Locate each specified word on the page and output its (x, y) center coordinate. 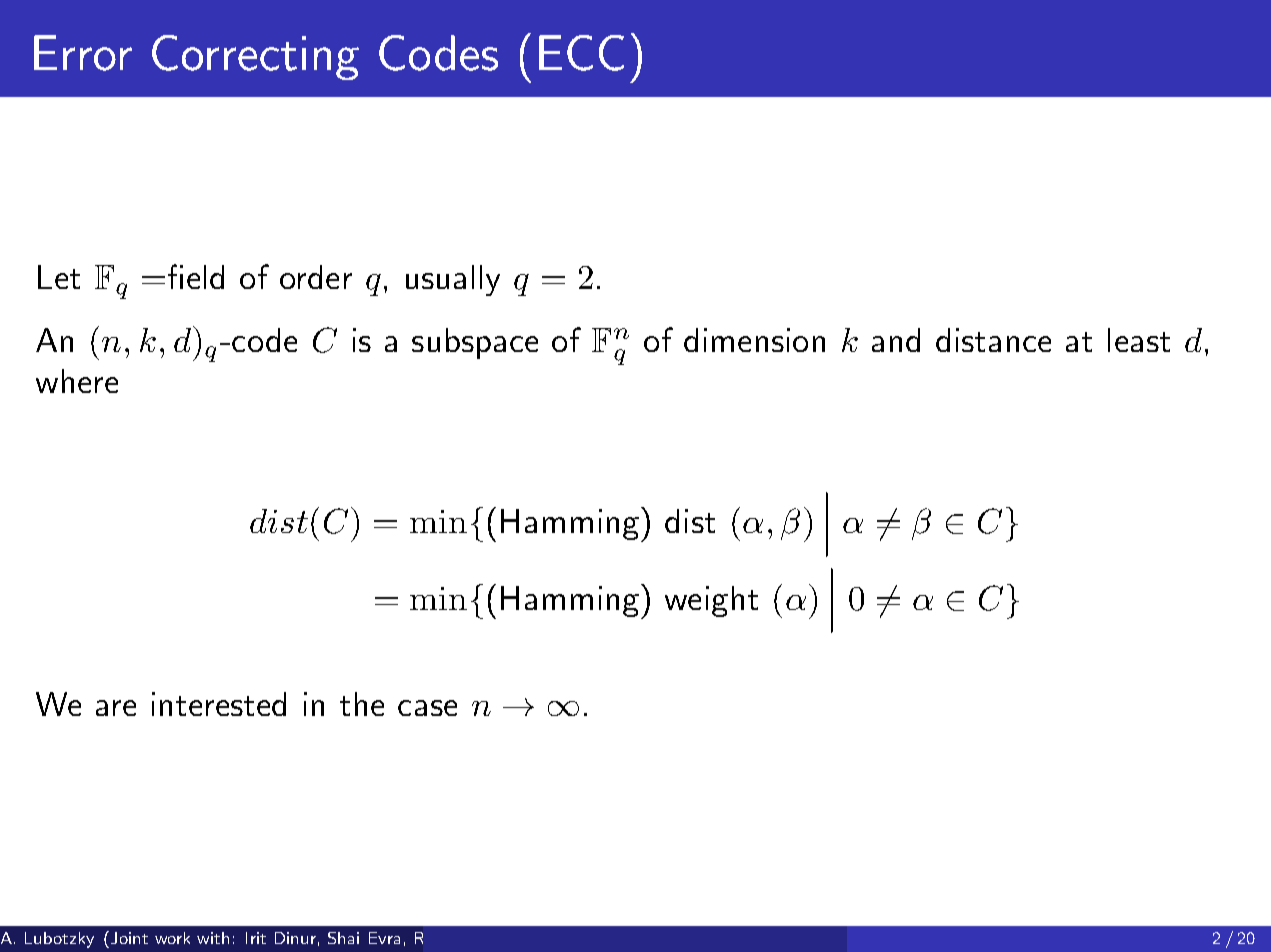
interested (219, 704)
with (213, 938)
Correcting (255, 57)
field (196, 276)
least (1139, 340)
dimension (754, 340)
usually (453, 280)
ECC (581, 53)
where (77, 381)
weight (711, 601)
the (362, 704)
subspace (475, 343)
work (172, 938)
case (427, 708)
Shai (343, 938)
